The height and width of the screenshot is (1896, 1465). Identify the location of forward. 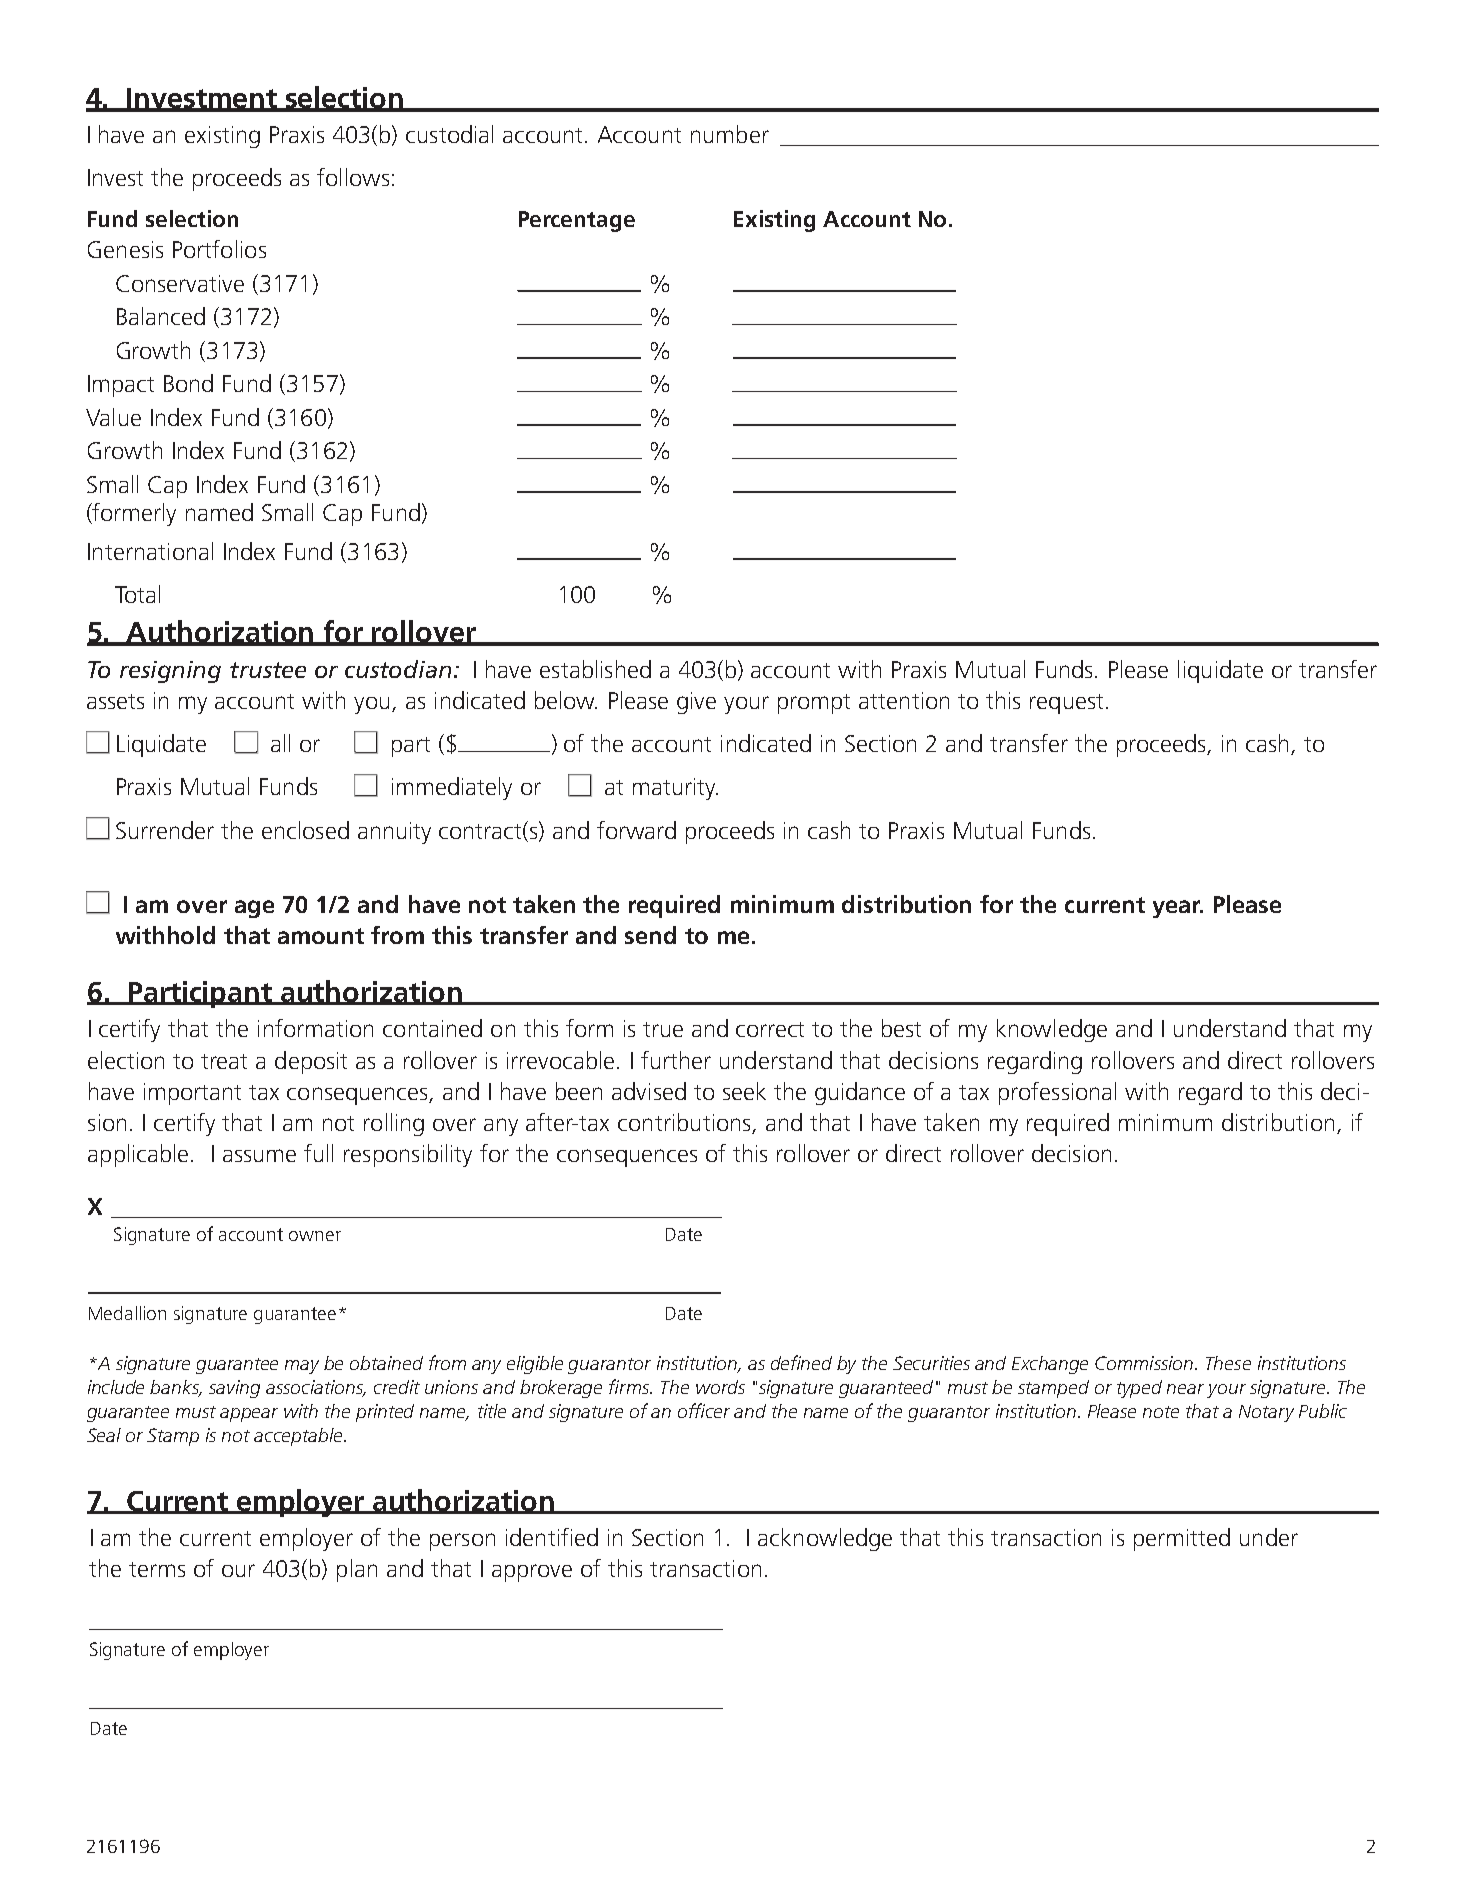
(636, 830).
